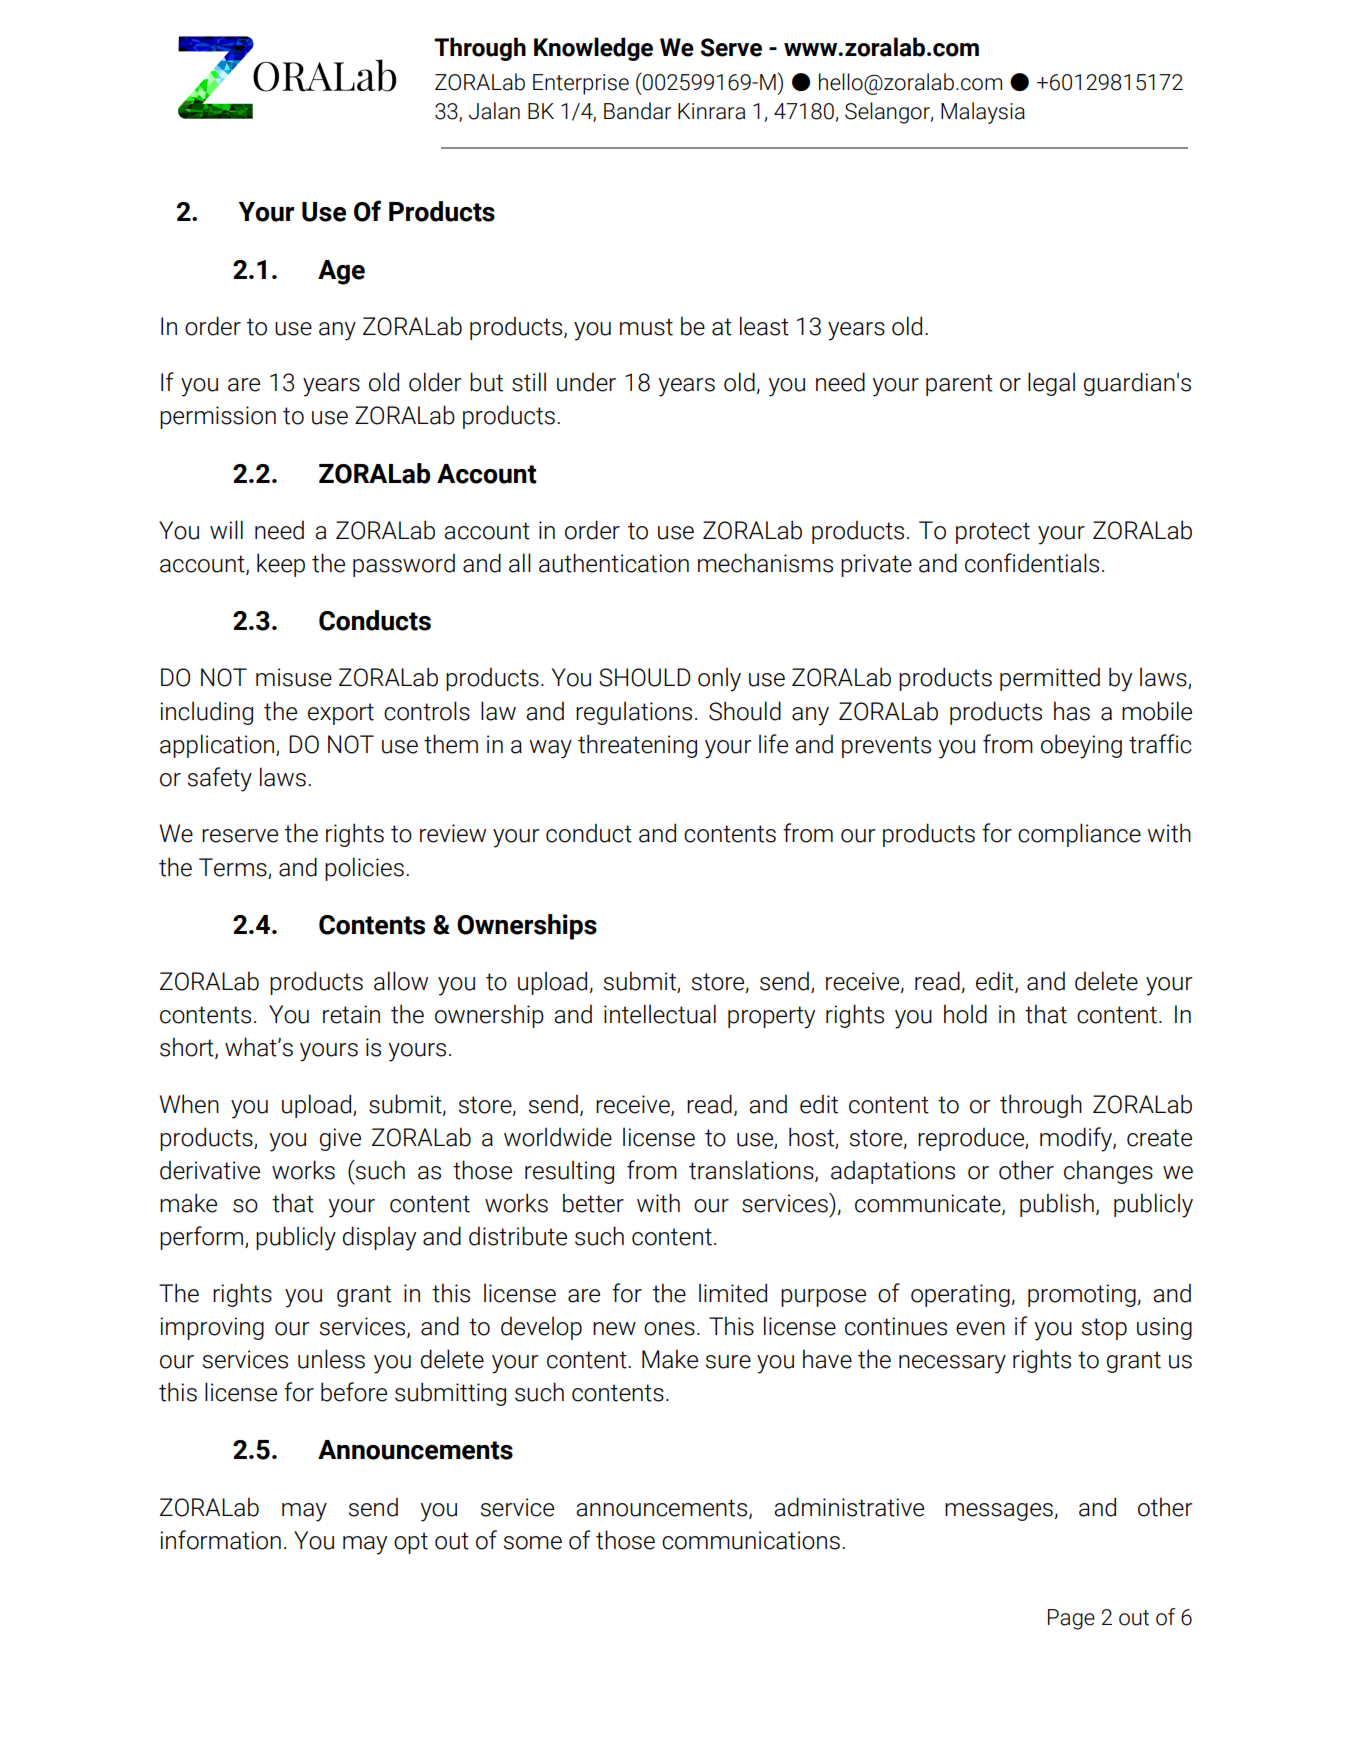 The height and width of the screenshot is (1751, 1353). Describe the element at coordinates (637, 111) in the screenshot. I see `Bandar` at that location.
